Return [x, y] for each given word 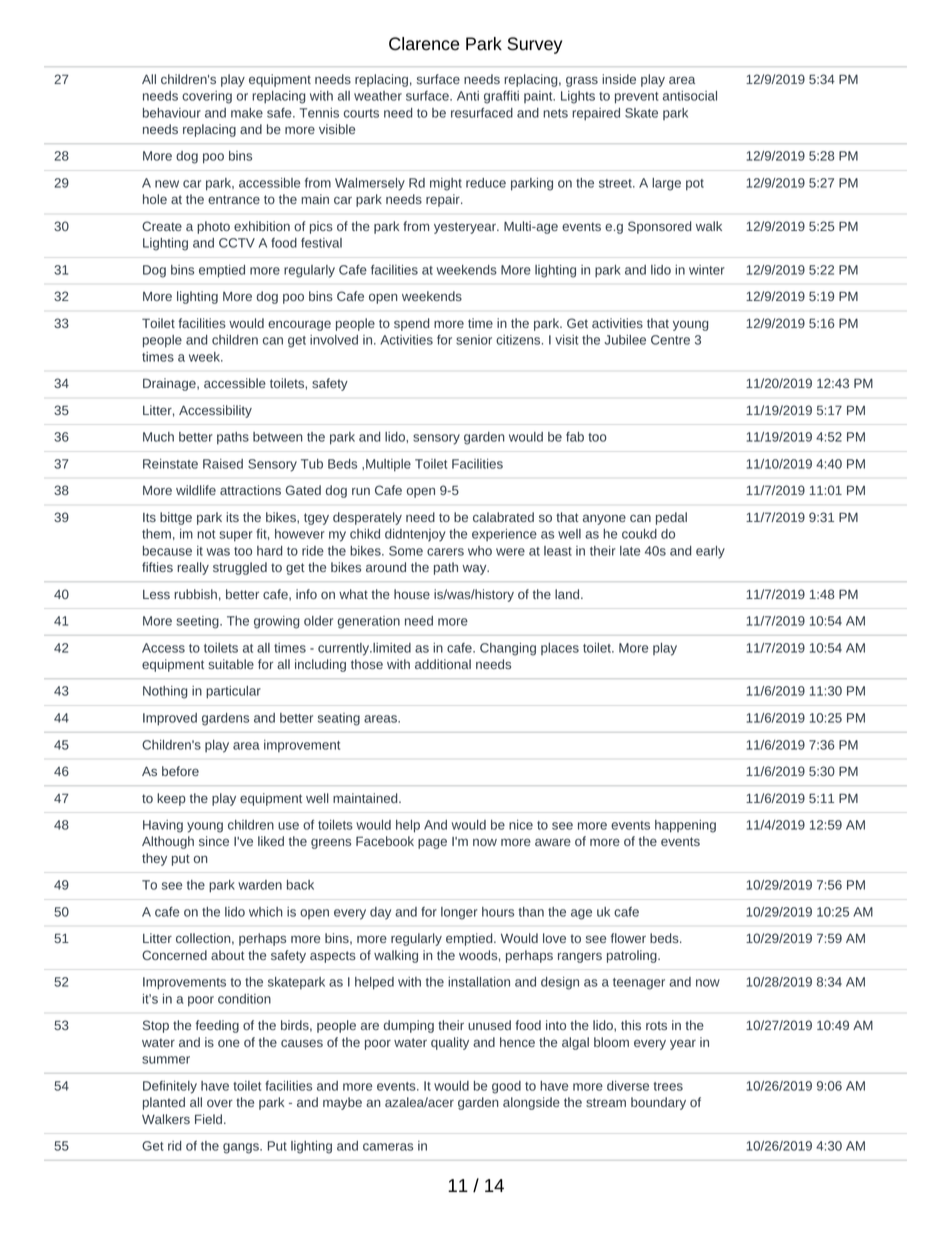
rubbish [195, 594]
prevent [637, 98]
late [630, 551]
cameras [388, 1147]
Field [210, 1119]
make [247, 113]
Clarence [424, 44]
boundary [658, 1103]
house [412, 594]
